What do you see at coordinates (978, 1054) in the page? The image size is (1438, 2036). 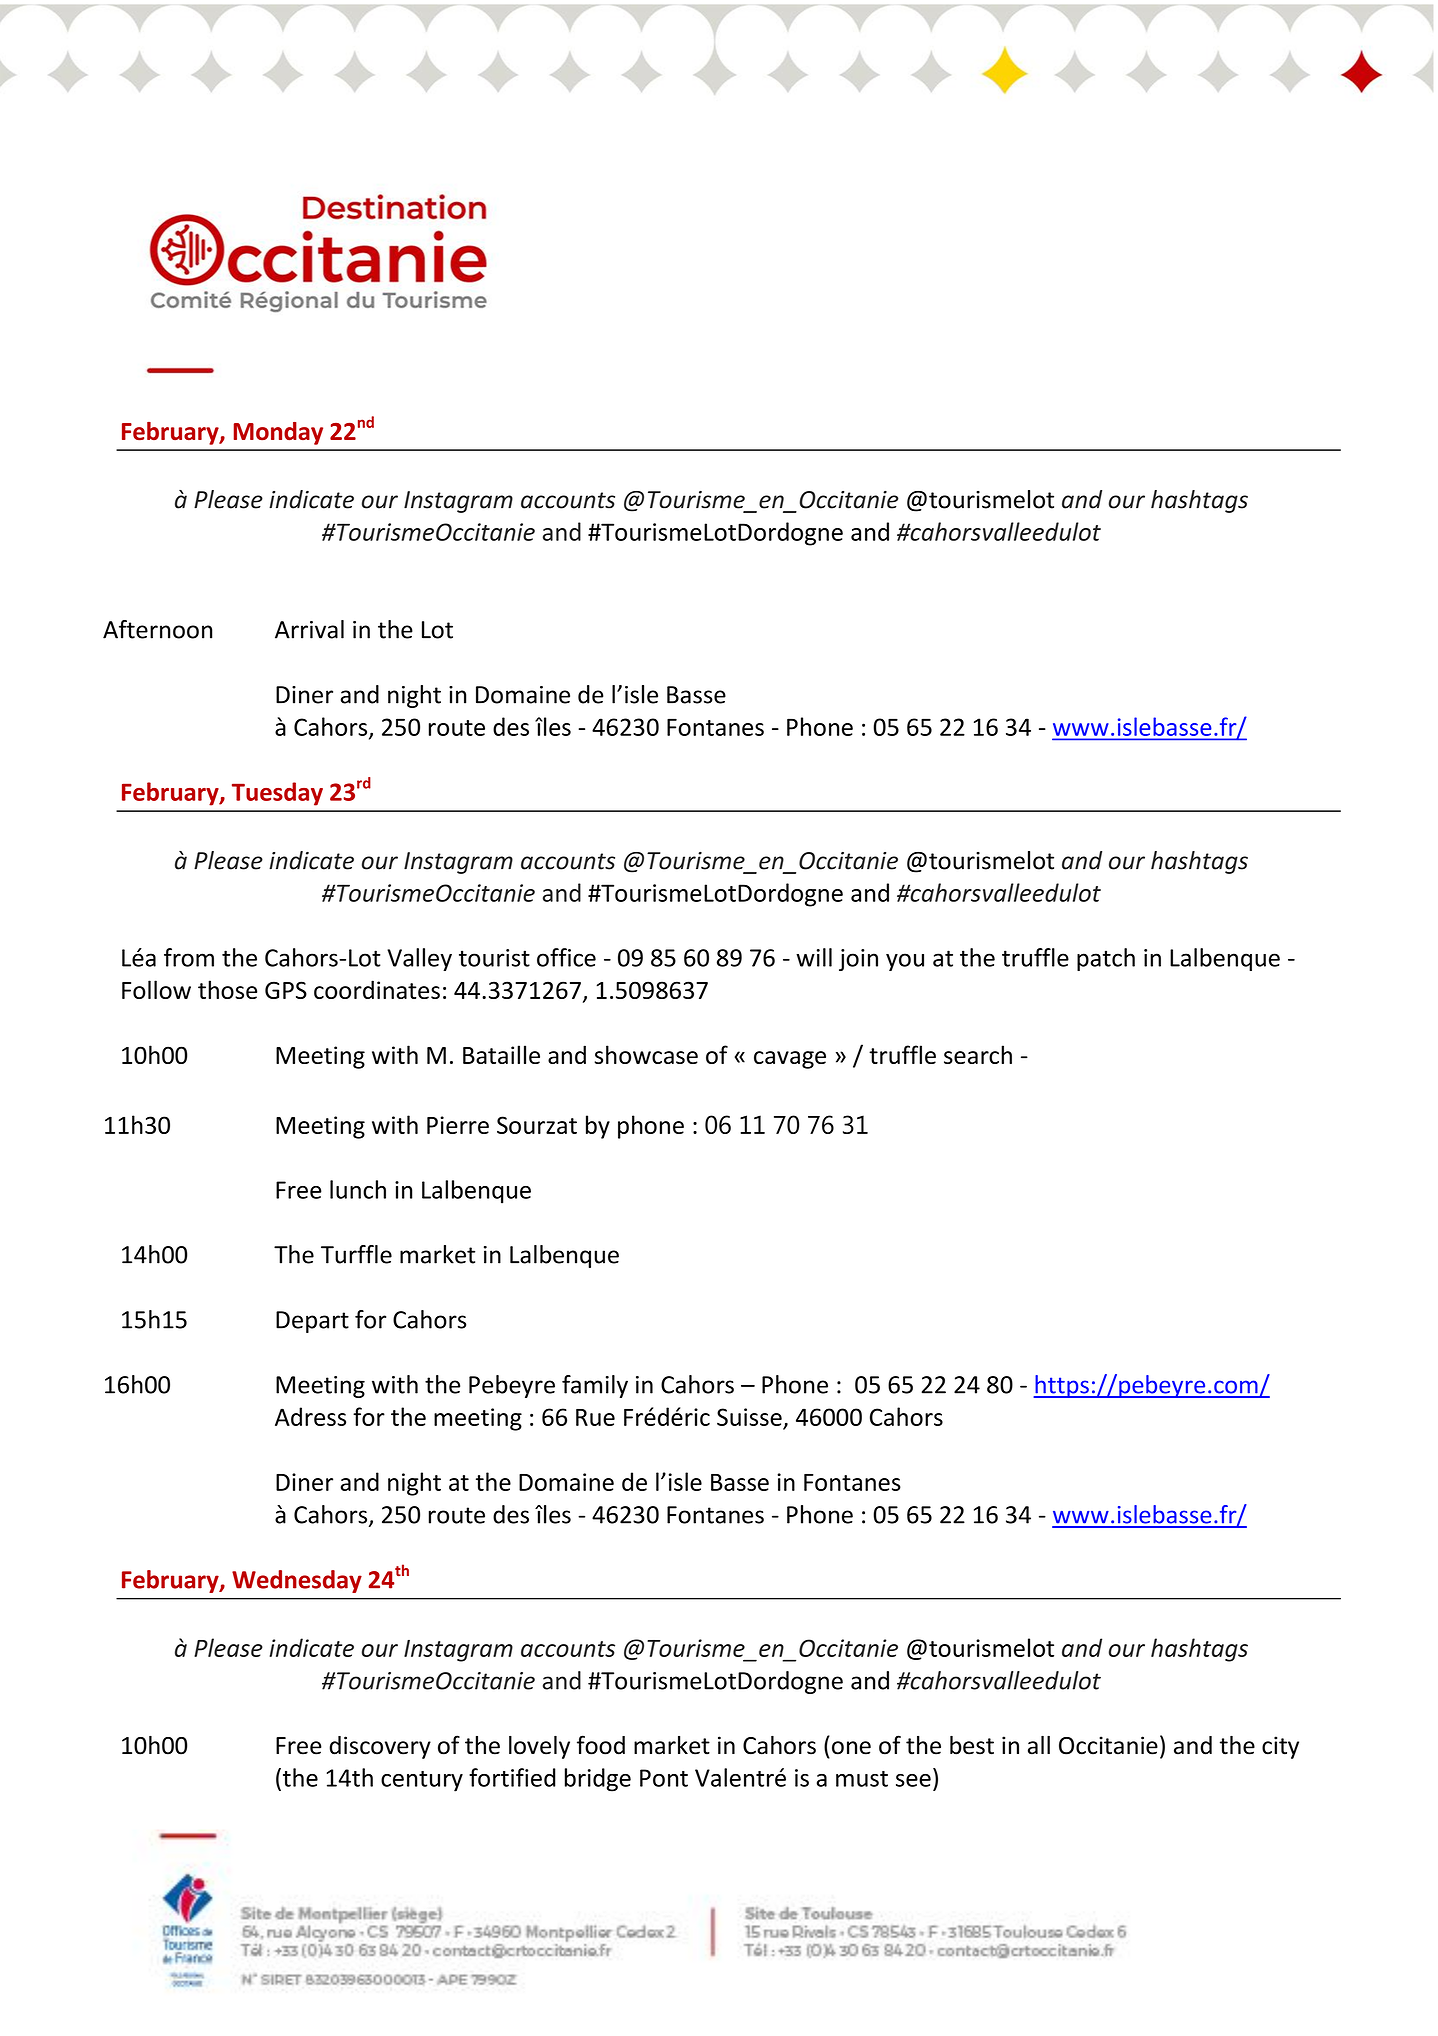 I see `search` at bounding box center [978, 1054].
